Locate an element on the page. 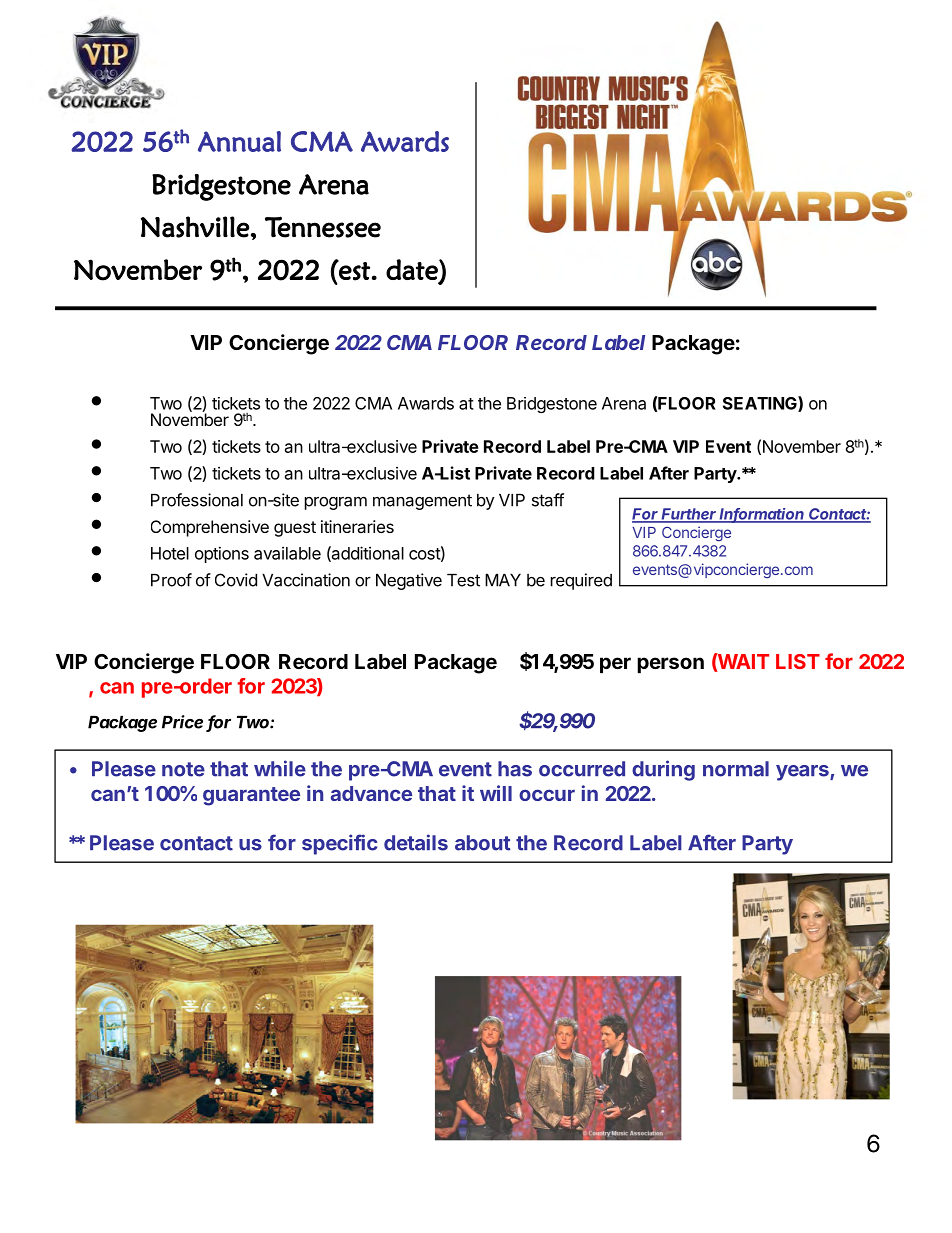 The height and width of the page is (1233, 952). normal is located at coordinates (736, 769).
